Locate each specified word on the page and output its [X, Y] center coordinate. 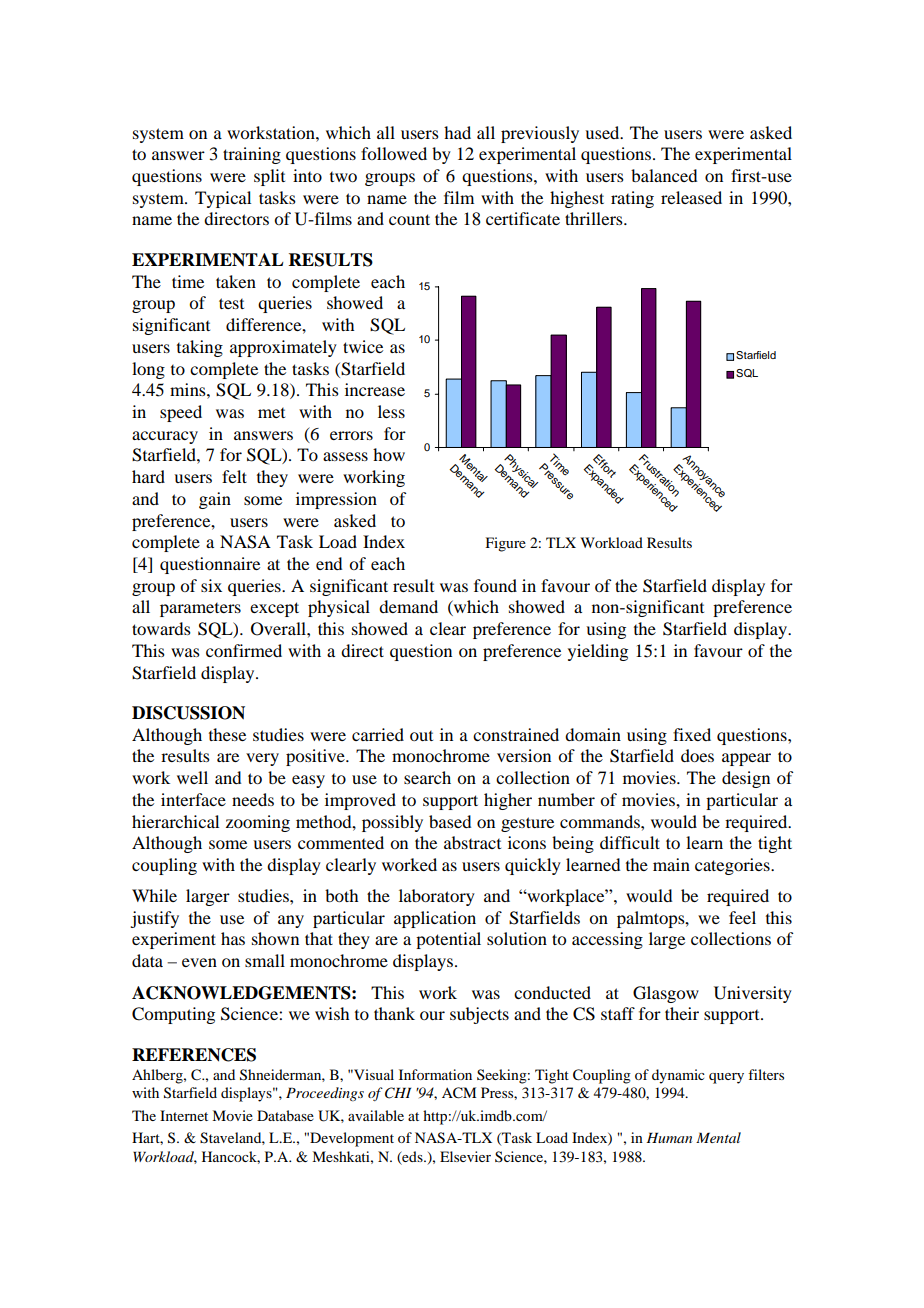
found [495, 585]
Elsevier [465, 1156]
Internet [184, 1115]
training [252, 155]
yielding [598, 652]
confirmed [244, 650]
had [457, 132]
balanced [664, 175]
